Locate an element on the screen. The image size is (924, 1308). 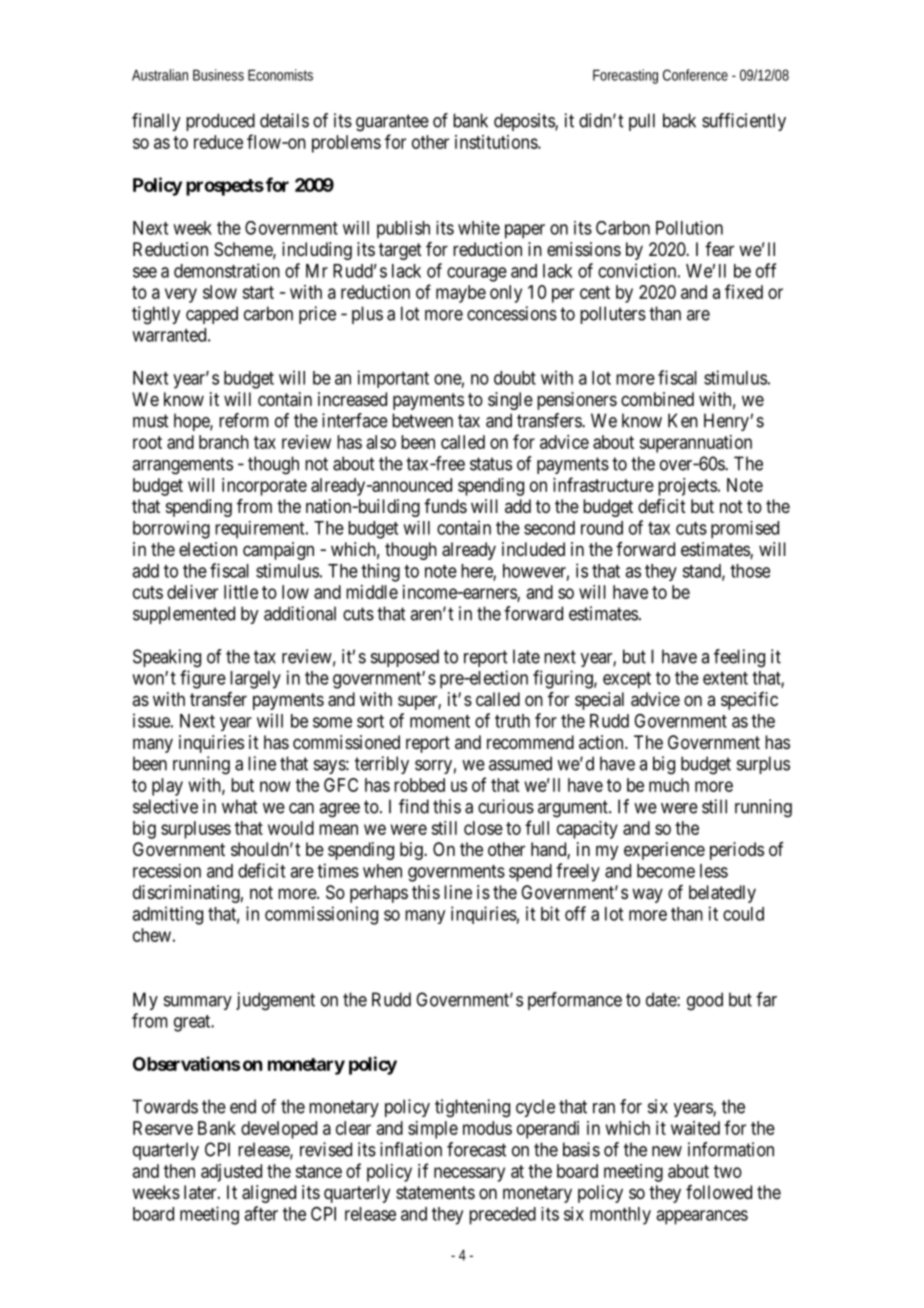
produced is located at coordinates (220, 122).
